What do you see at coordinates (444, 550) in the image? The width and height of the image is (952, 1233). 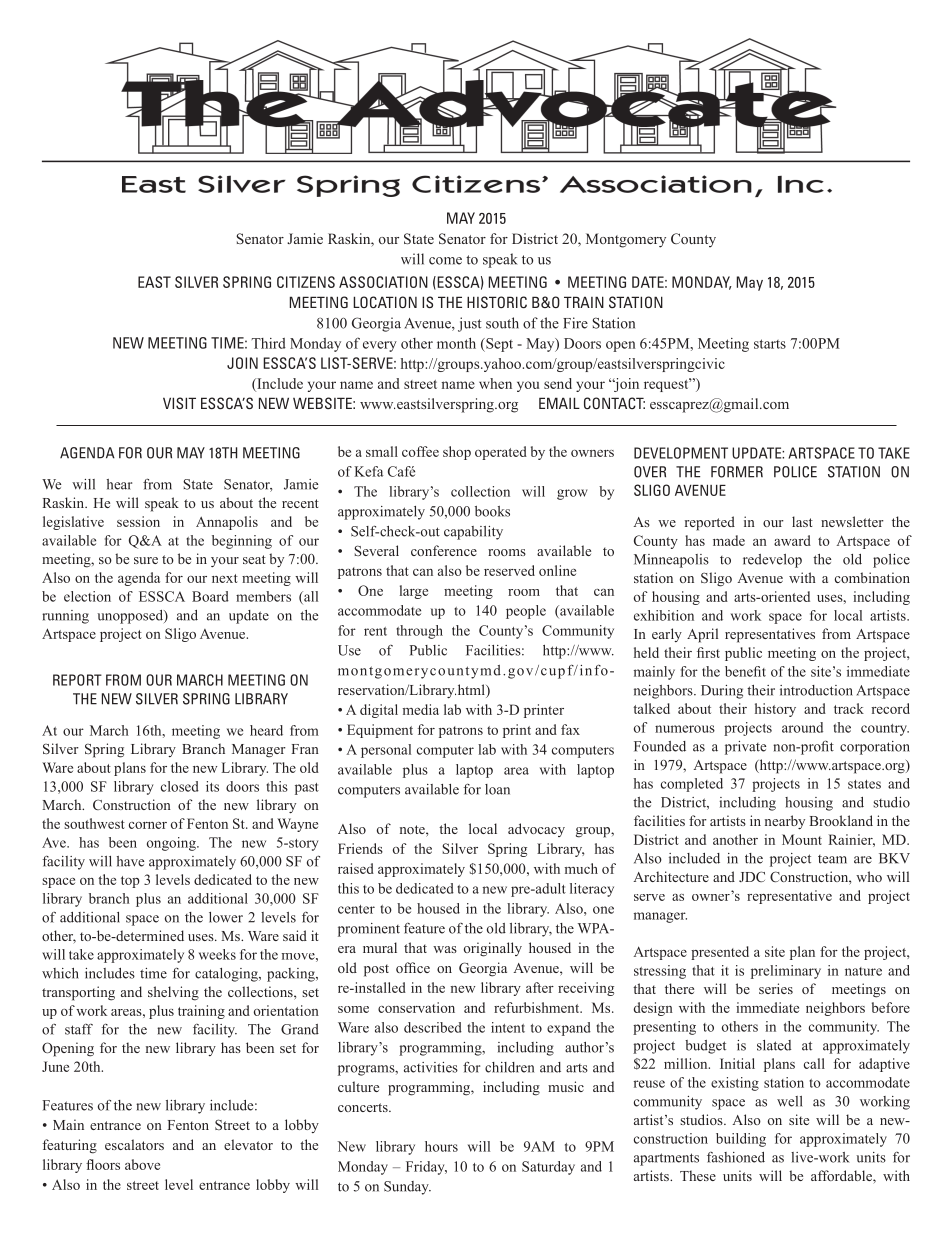 I see `conference` at bounding box center [444, 550].
